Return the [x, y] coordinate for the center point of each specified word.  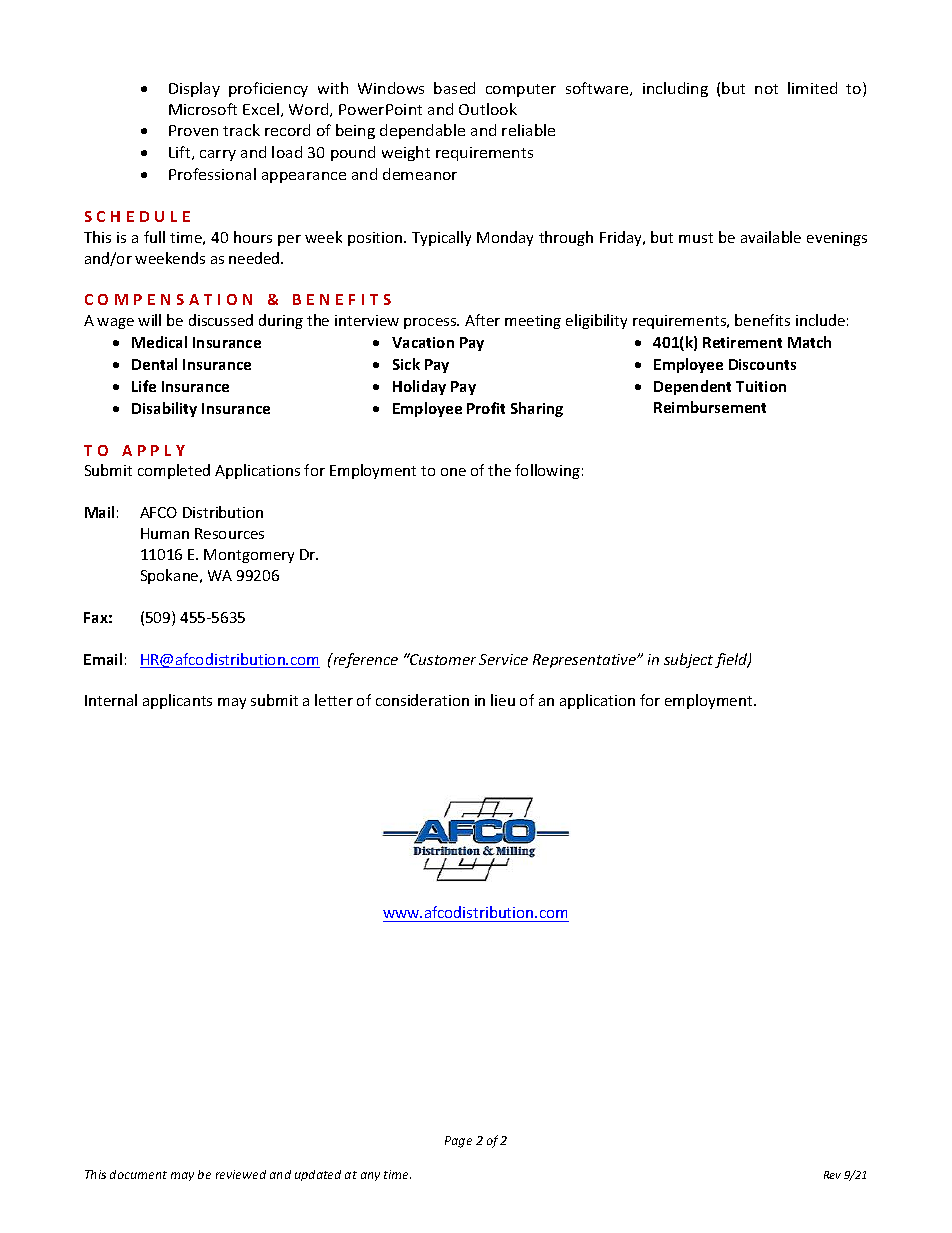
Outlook [488, 109]
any [370, 1176]
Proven [193, 130]
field [732, 660]
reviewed [241, 1174]
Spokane [171, 576]
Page [458, 1142]
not [766, 89]
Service [503, 659]
